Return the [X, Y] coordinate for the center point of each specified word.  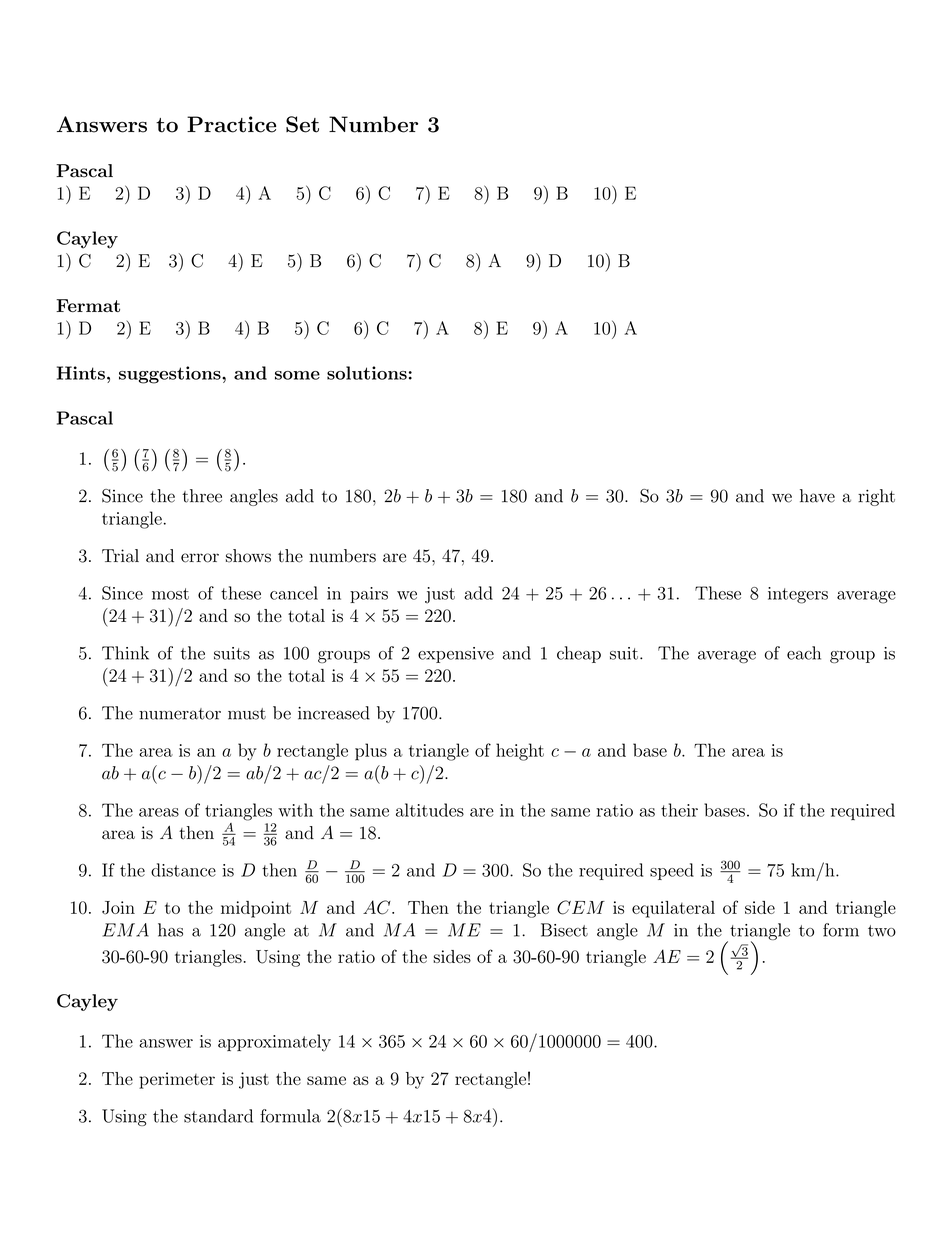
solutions [367, 373]
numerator [180, 714]
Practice [231, 124]
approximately [274, 1043]
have [817, 496]
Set [302, 124]
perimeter [177, 1080]
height [520, 752]
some [297, 375]
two [882, 931]
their [679, 810]
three [202, 496]
